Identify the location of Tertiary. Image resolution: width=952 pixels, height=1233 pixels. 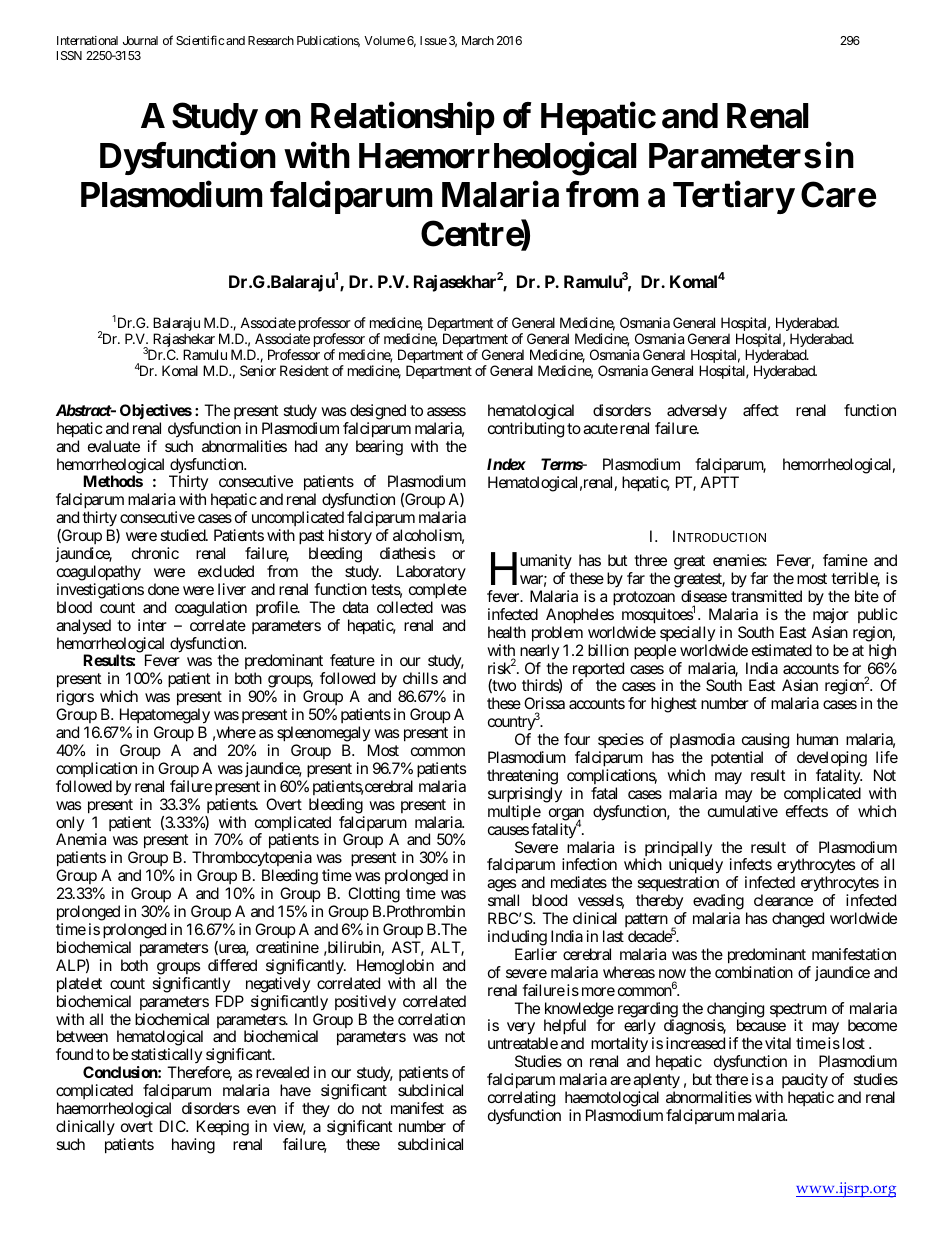
(733, 198).
